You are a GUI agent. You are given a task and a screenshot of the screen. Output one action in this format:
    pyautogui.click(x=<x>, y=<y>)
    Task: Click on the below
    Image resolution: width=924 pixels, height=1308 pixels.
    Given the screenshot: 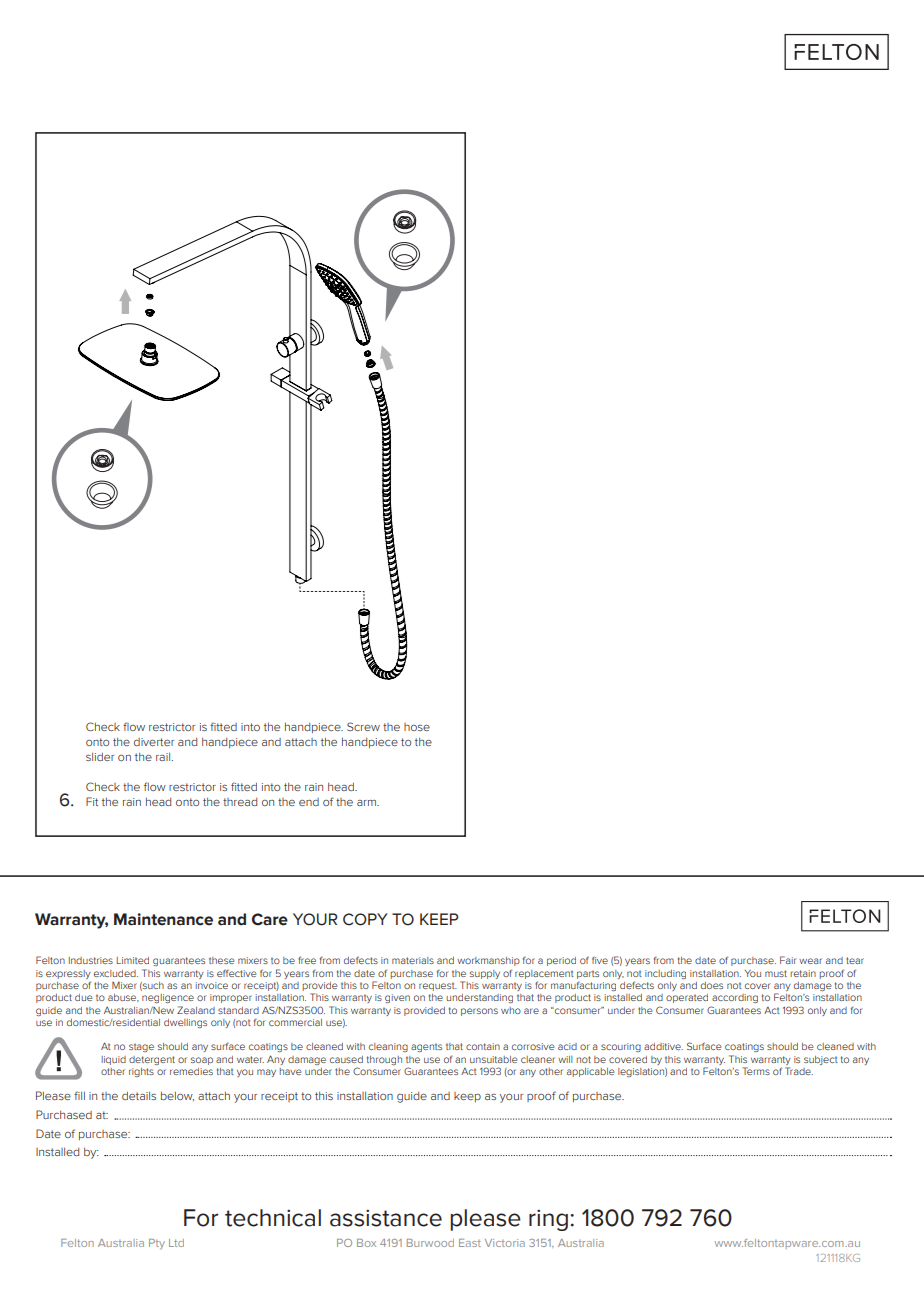 What is the action you would take?
    pyautogui.click(x=177, y=1096)
